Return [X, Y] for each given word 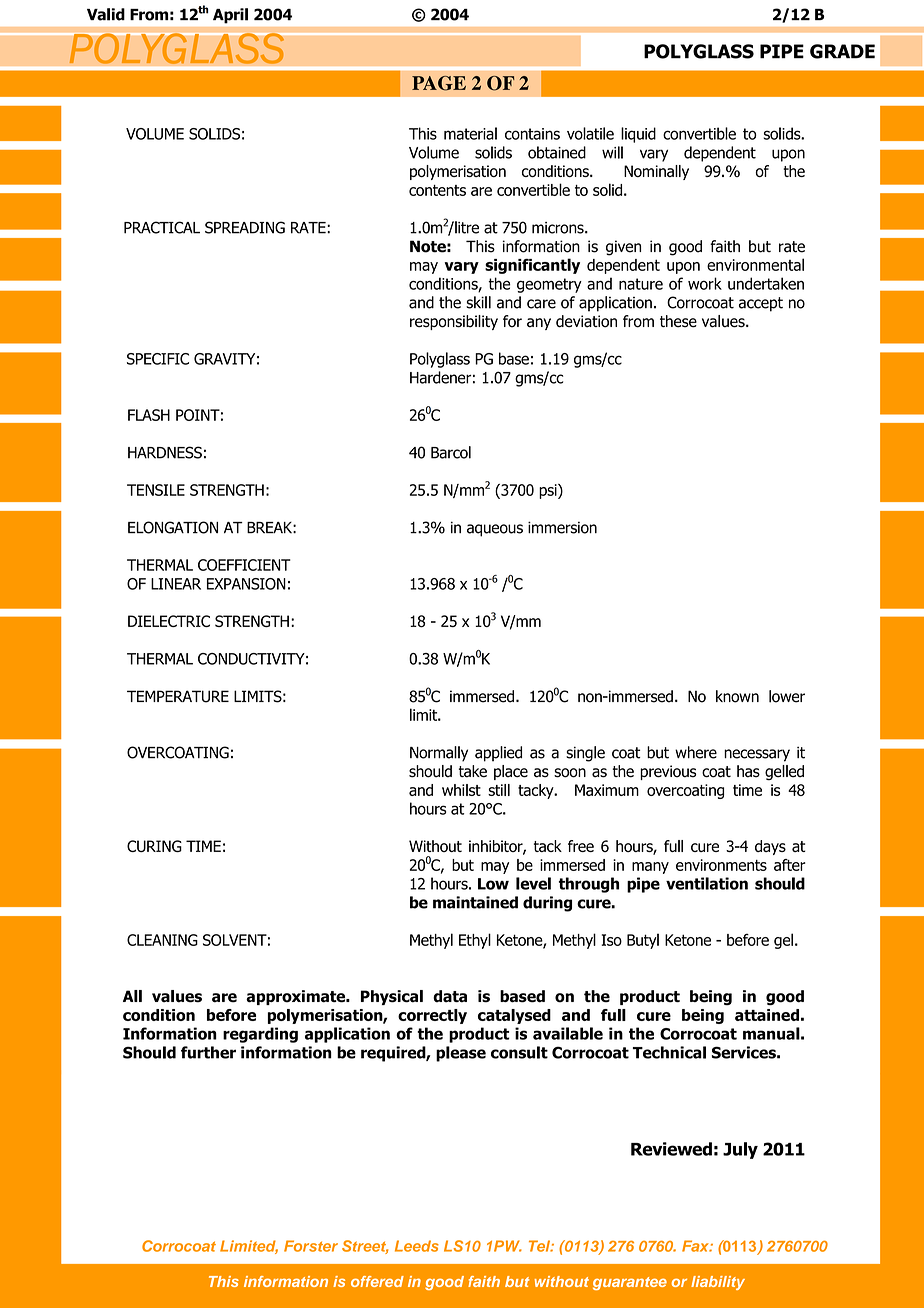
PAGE [439, 83]
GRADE [842, 51]
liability [718, 1283]
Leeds [417, 1246]
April [230, 16]
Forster [311, 1246]
